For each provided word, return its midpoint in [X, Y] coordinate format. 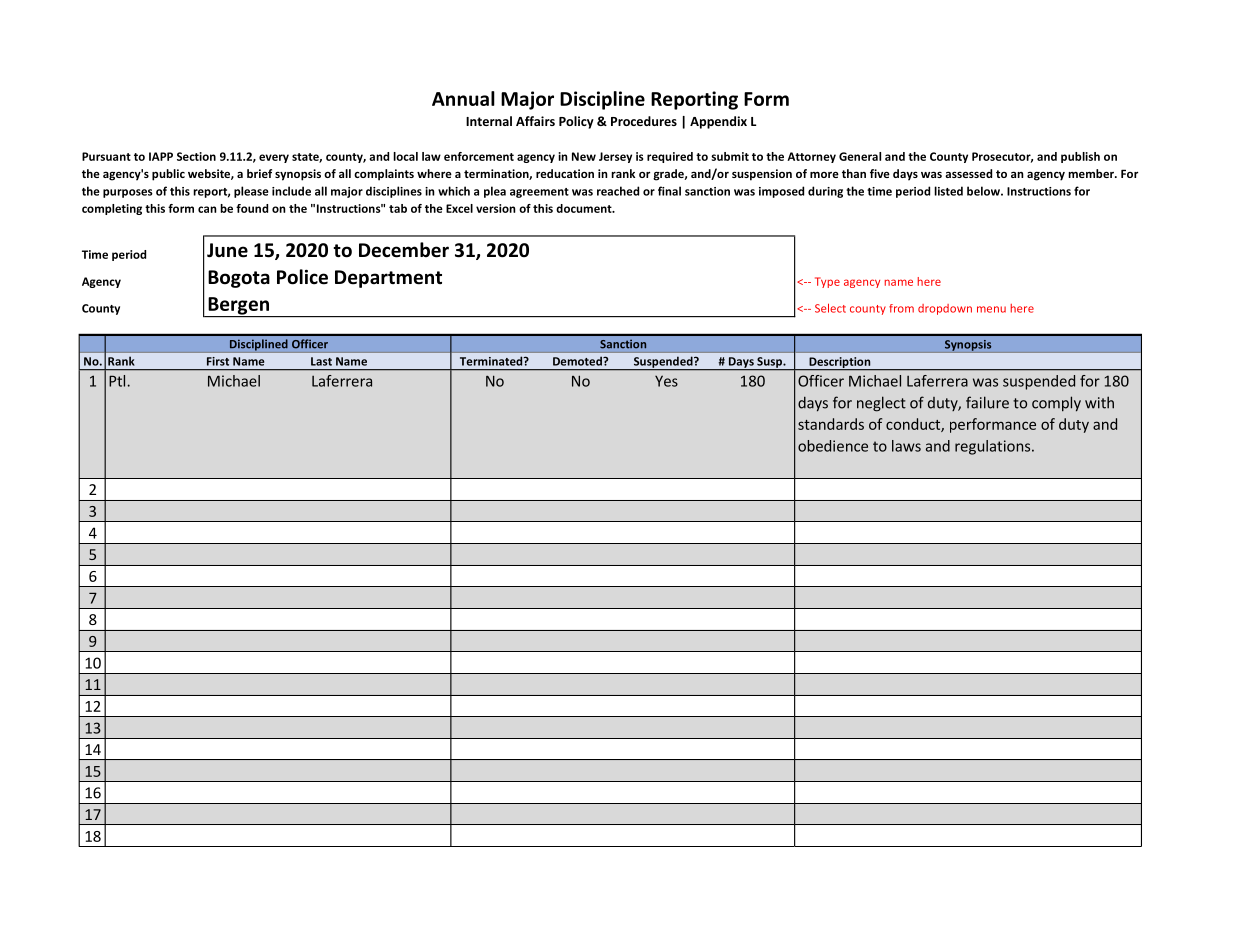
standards [831, 424]
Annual [463, 98]
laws [906, 446]
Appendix [718, 122]
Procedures [644, 121]
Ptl [117, 381]
